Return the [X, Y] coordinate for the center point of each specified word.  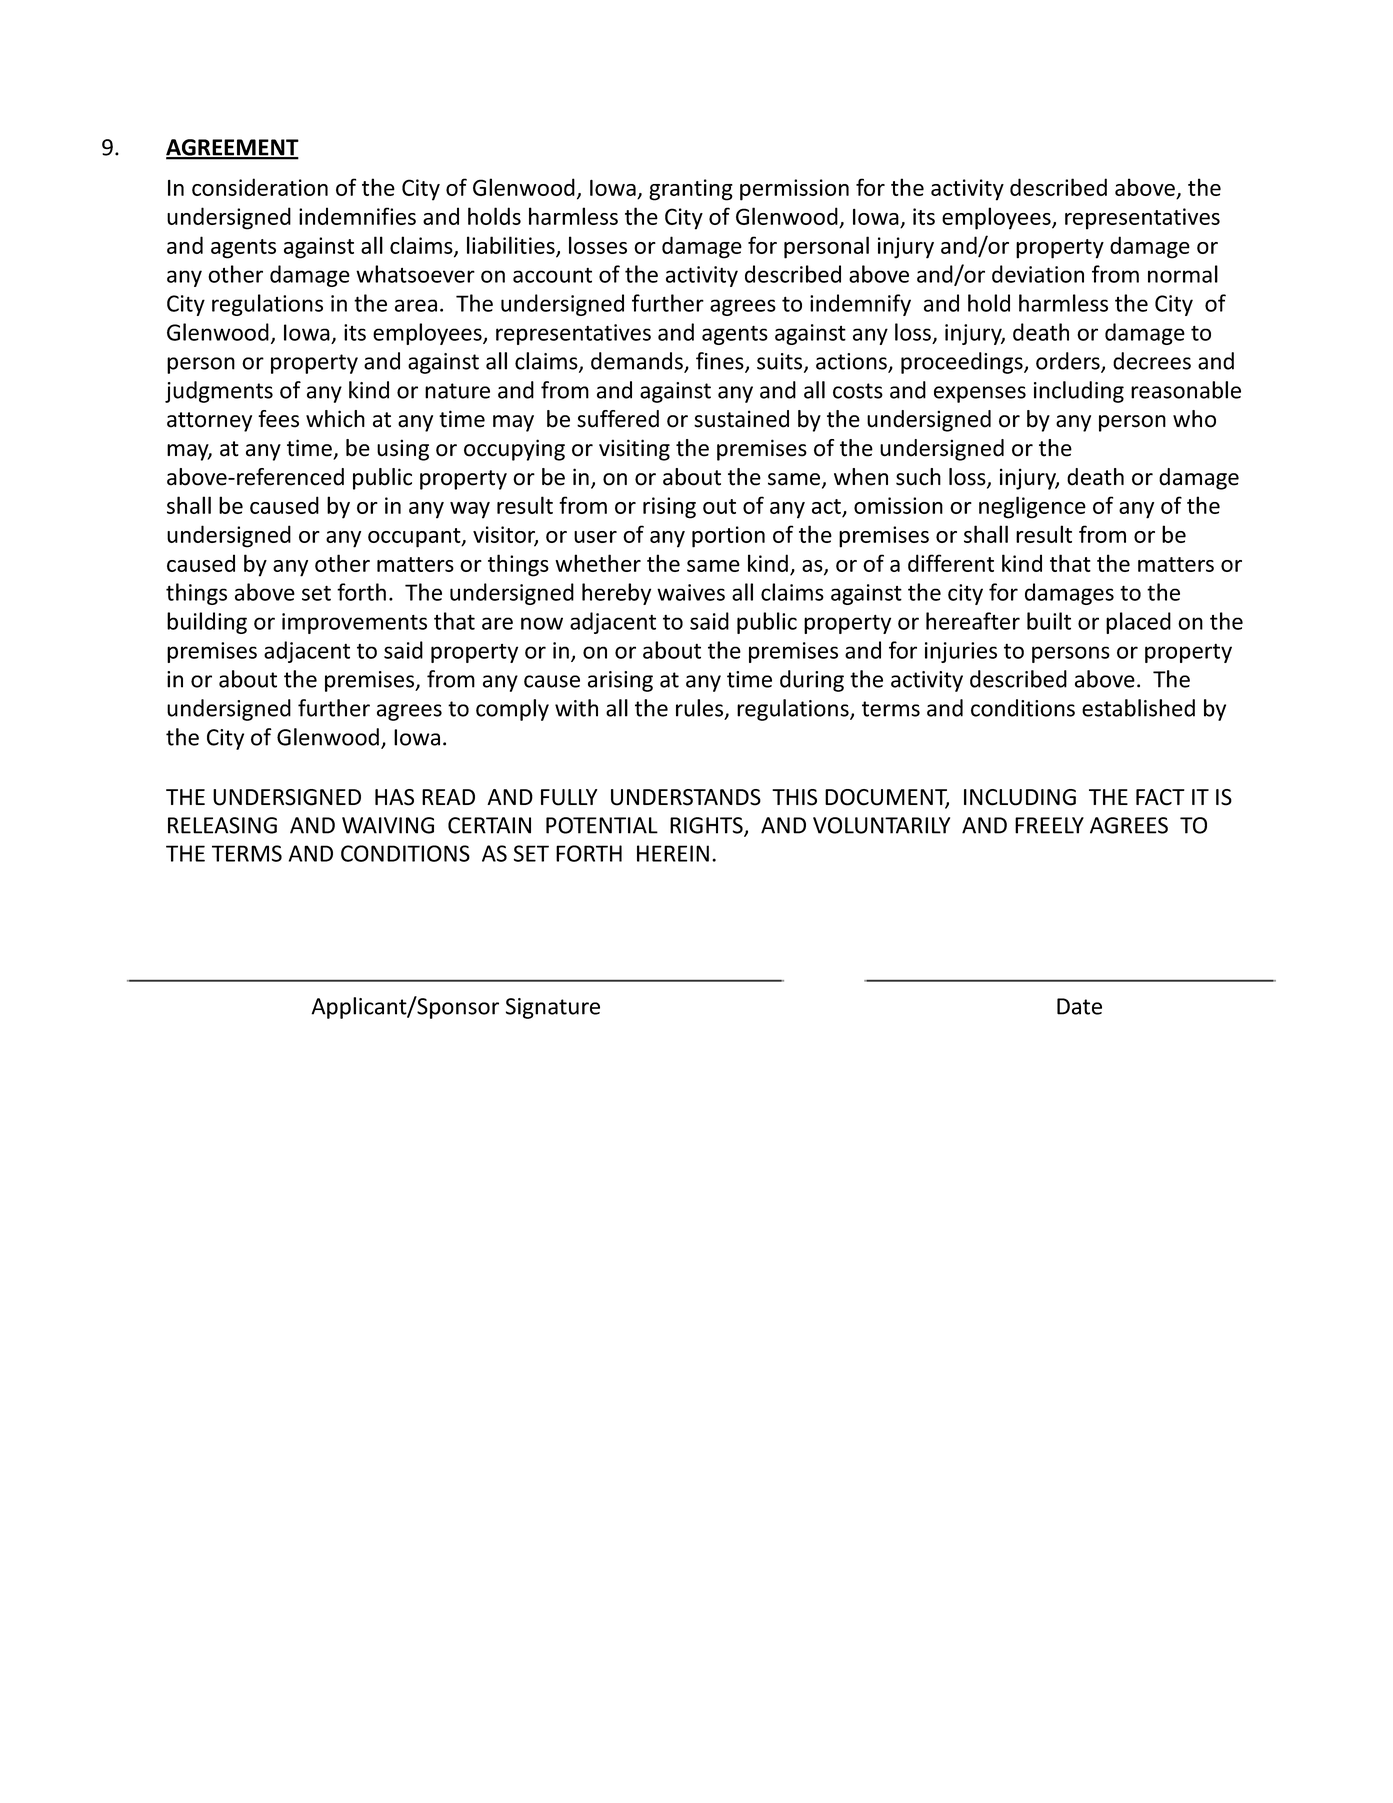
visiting [634, 450]
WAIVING [388, 825]
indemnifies [357, 216]
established [1138, 708]
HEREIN [673, 853]
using [403, 450]
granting [691, 190]
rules [701, 709]
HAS [394, 797]
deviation [1038, 274]
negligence [1032, 507]
